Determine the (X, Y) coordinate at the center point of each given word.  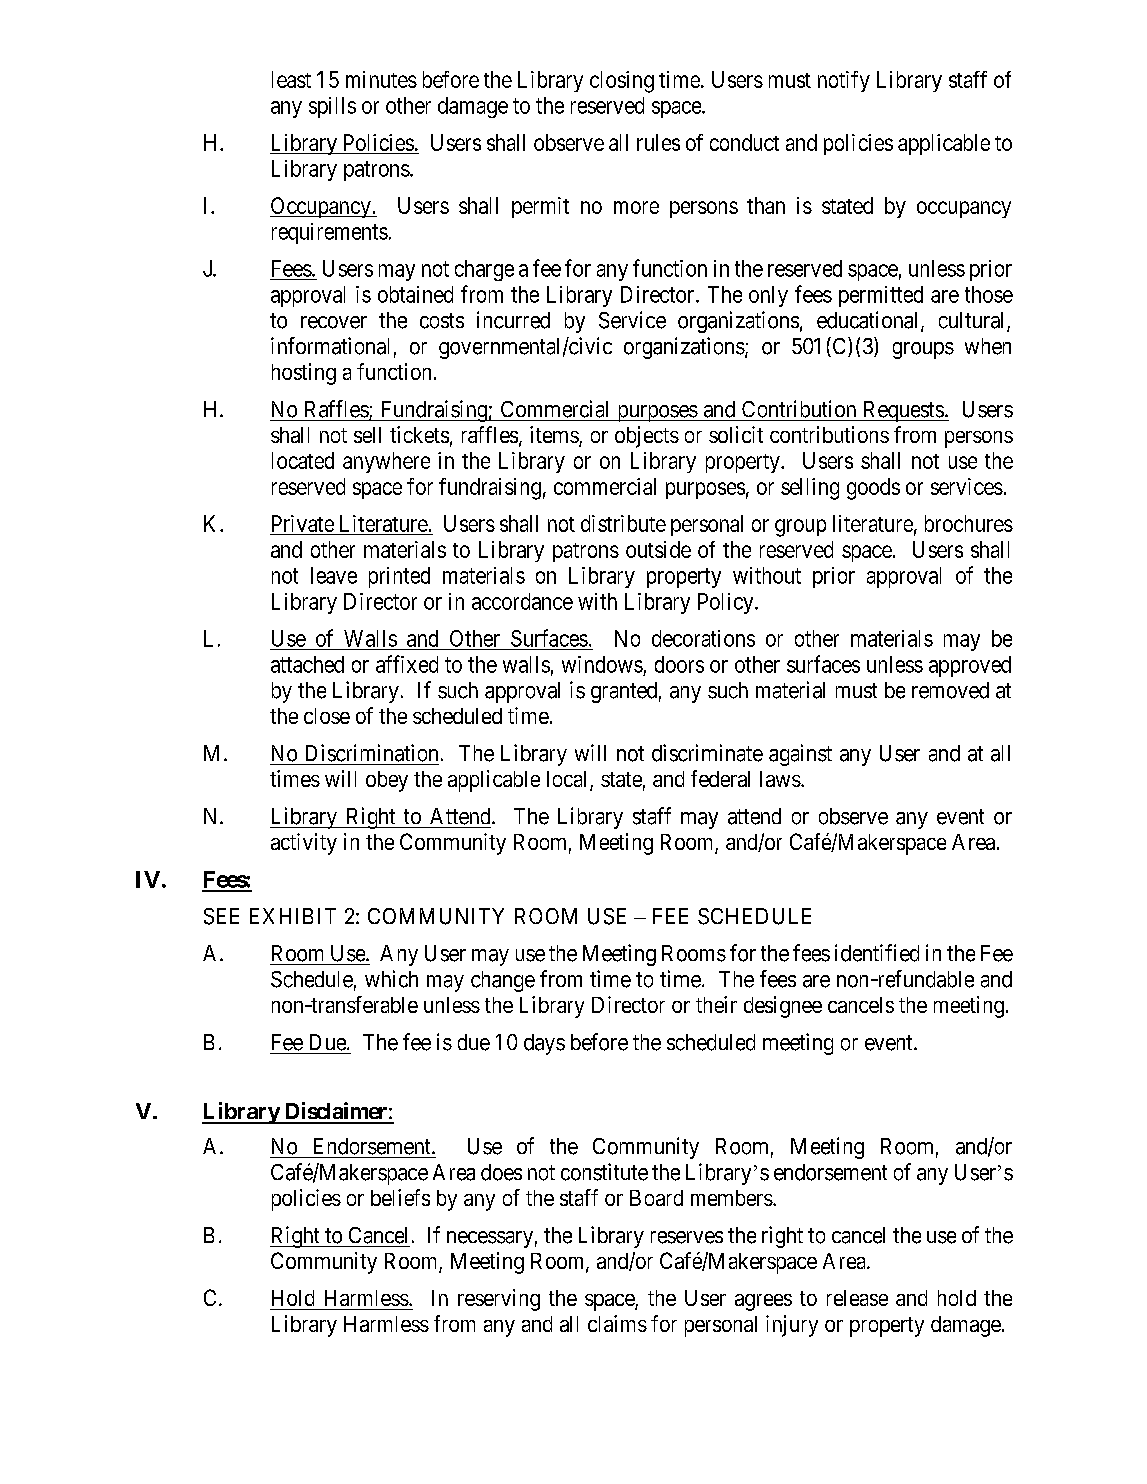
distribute (623, 523)
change (503, 981)
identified (877, 953)
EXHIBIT (293, 916)
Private (303, 525)
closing (622, 82)
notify (844, 81)
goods (873, 489)
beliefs (400, 1197)
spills (332, 107)
